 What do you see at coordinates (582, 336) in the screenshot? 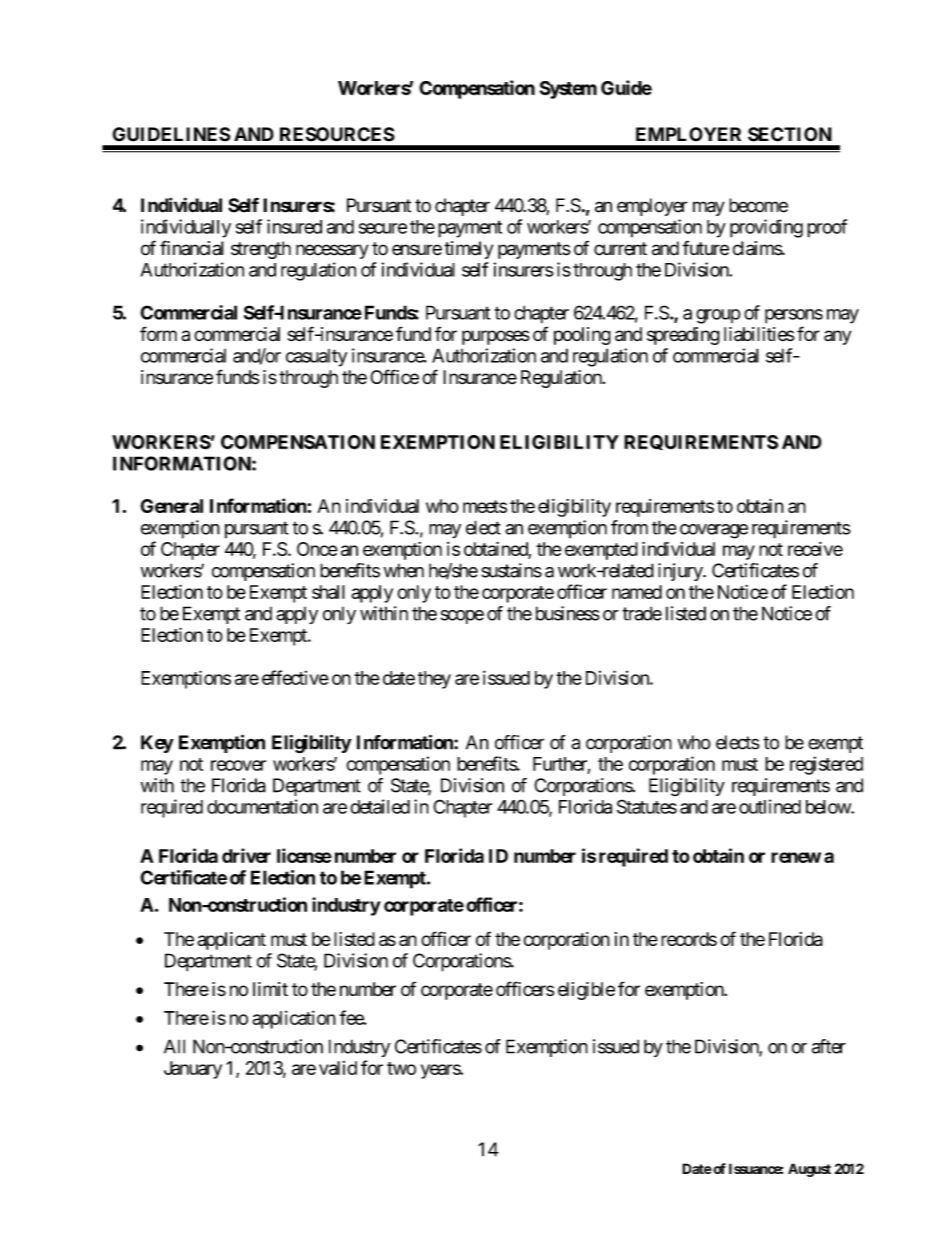
I see `pooling` at bounding box center [582, 336].
